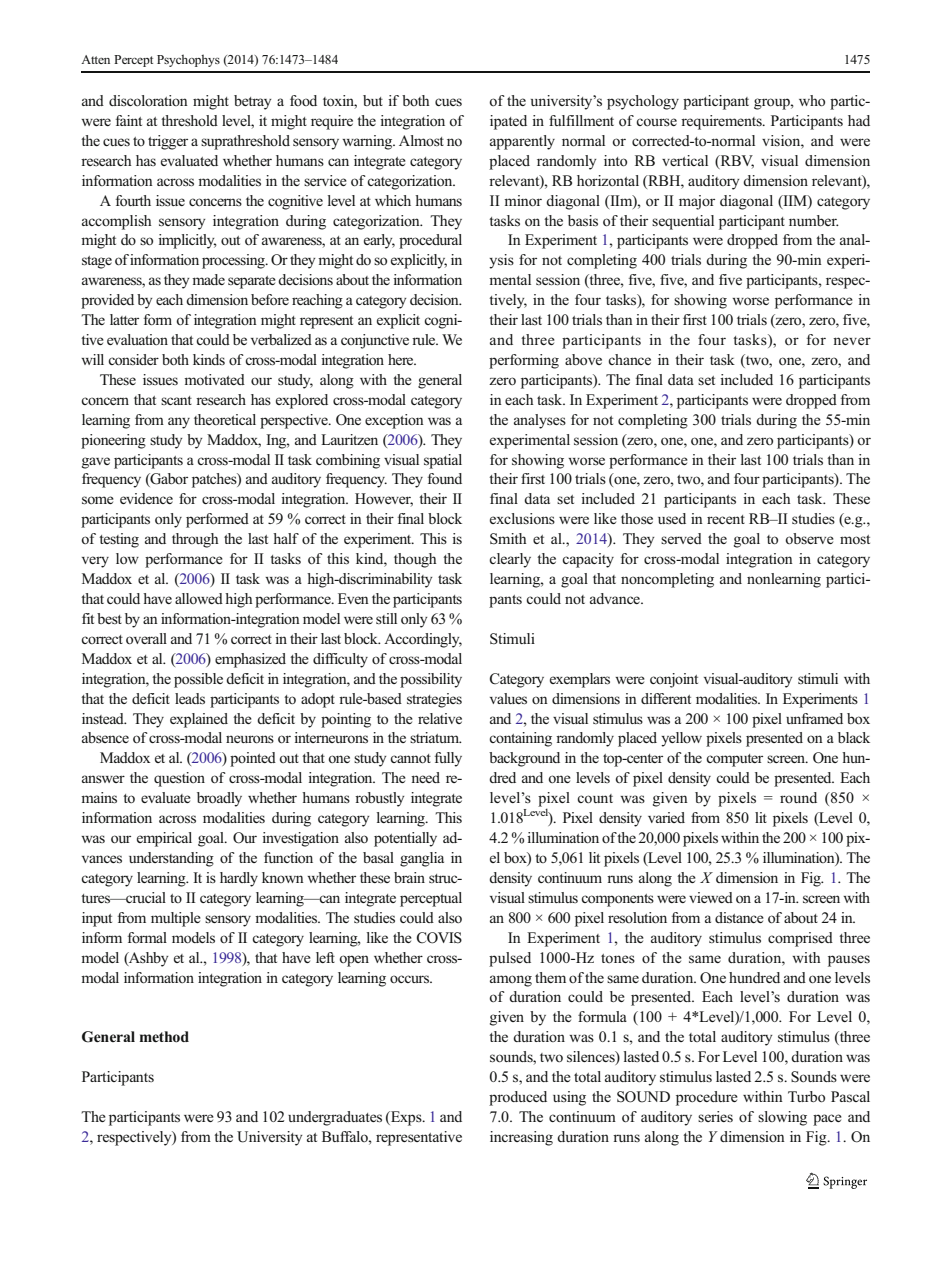  What do you see at coordinates (522, 142) in the page?
I see `apparently` at bounding box center [522, 142].
